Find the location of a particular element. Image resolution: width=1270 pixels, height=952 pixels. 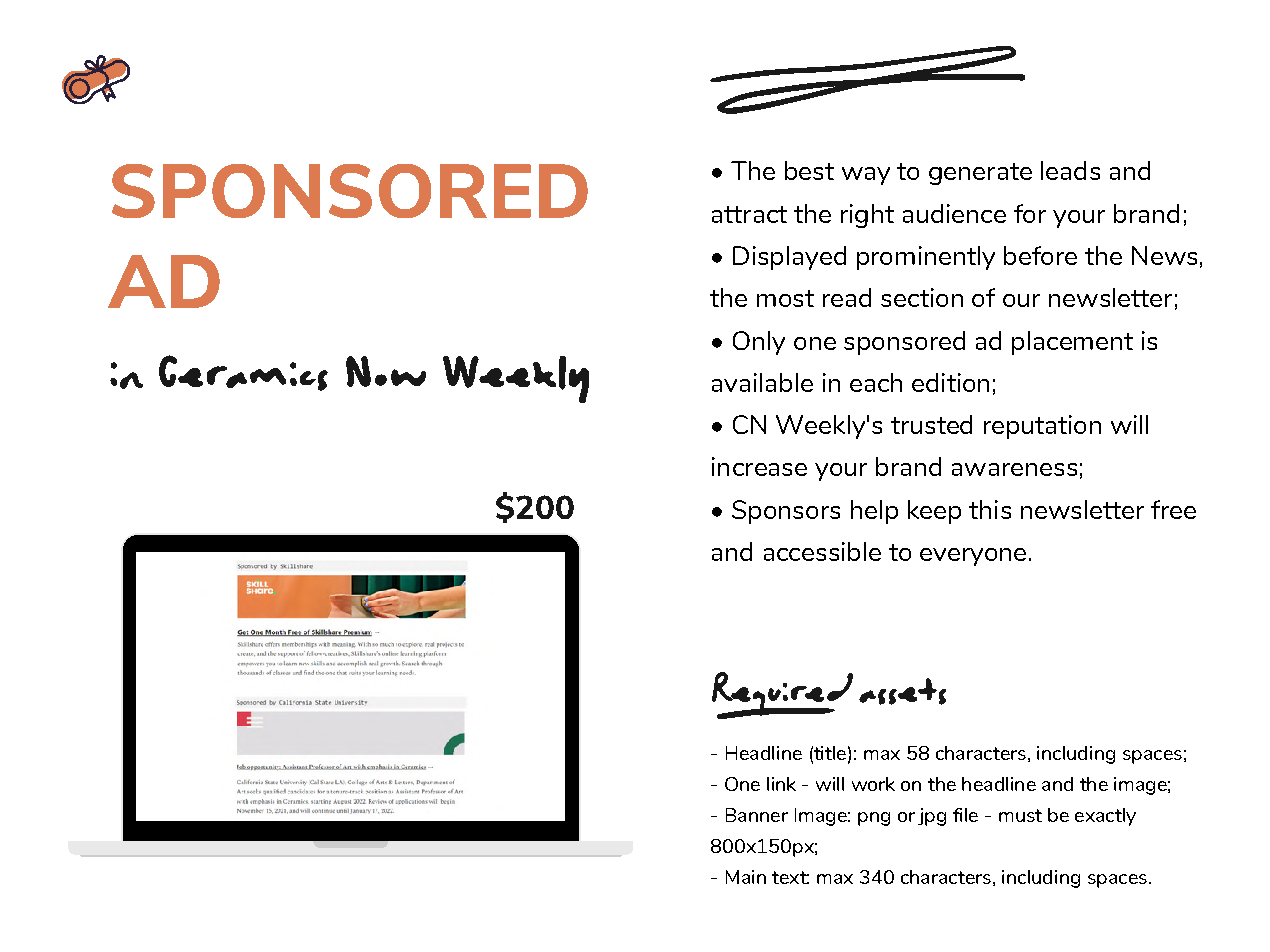

png is located at coordinates (874, 819).
